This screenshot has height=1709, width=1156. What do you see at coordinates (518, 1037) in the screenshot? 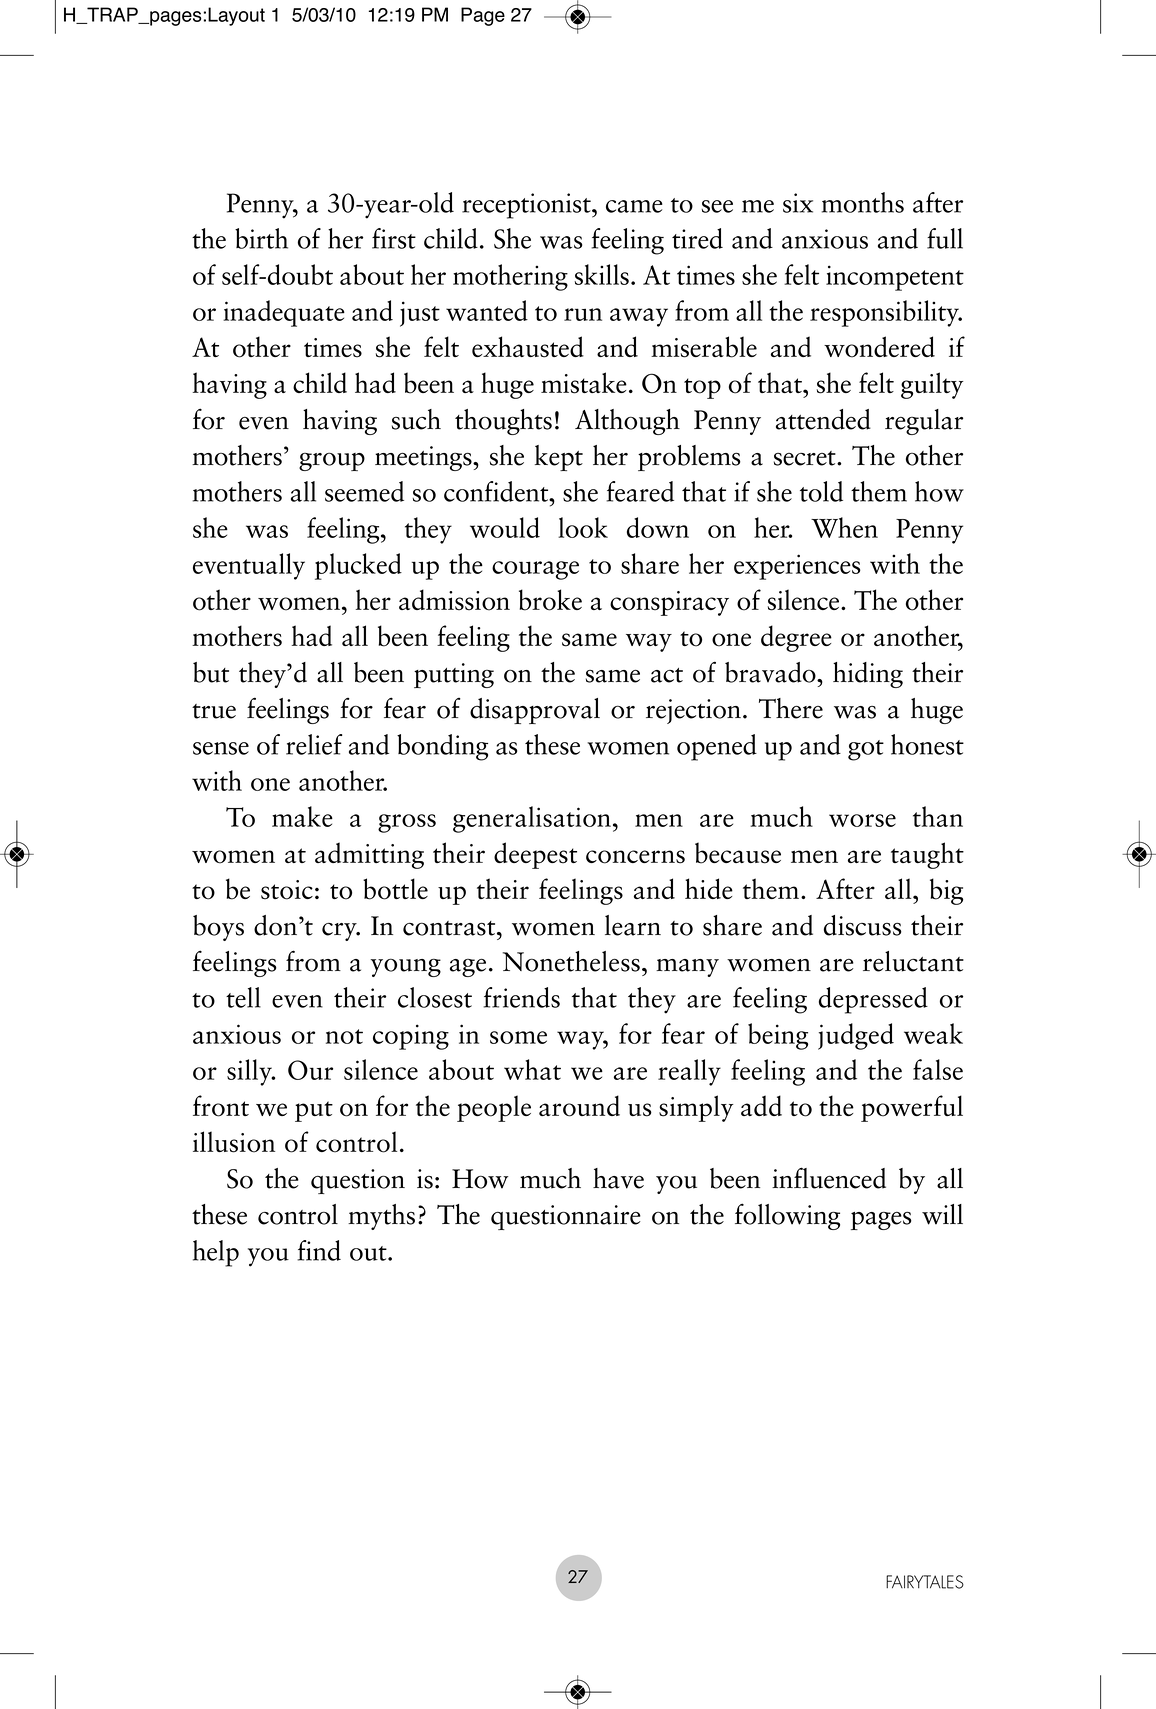
I see `some` at bounding box center [518, 1037].
